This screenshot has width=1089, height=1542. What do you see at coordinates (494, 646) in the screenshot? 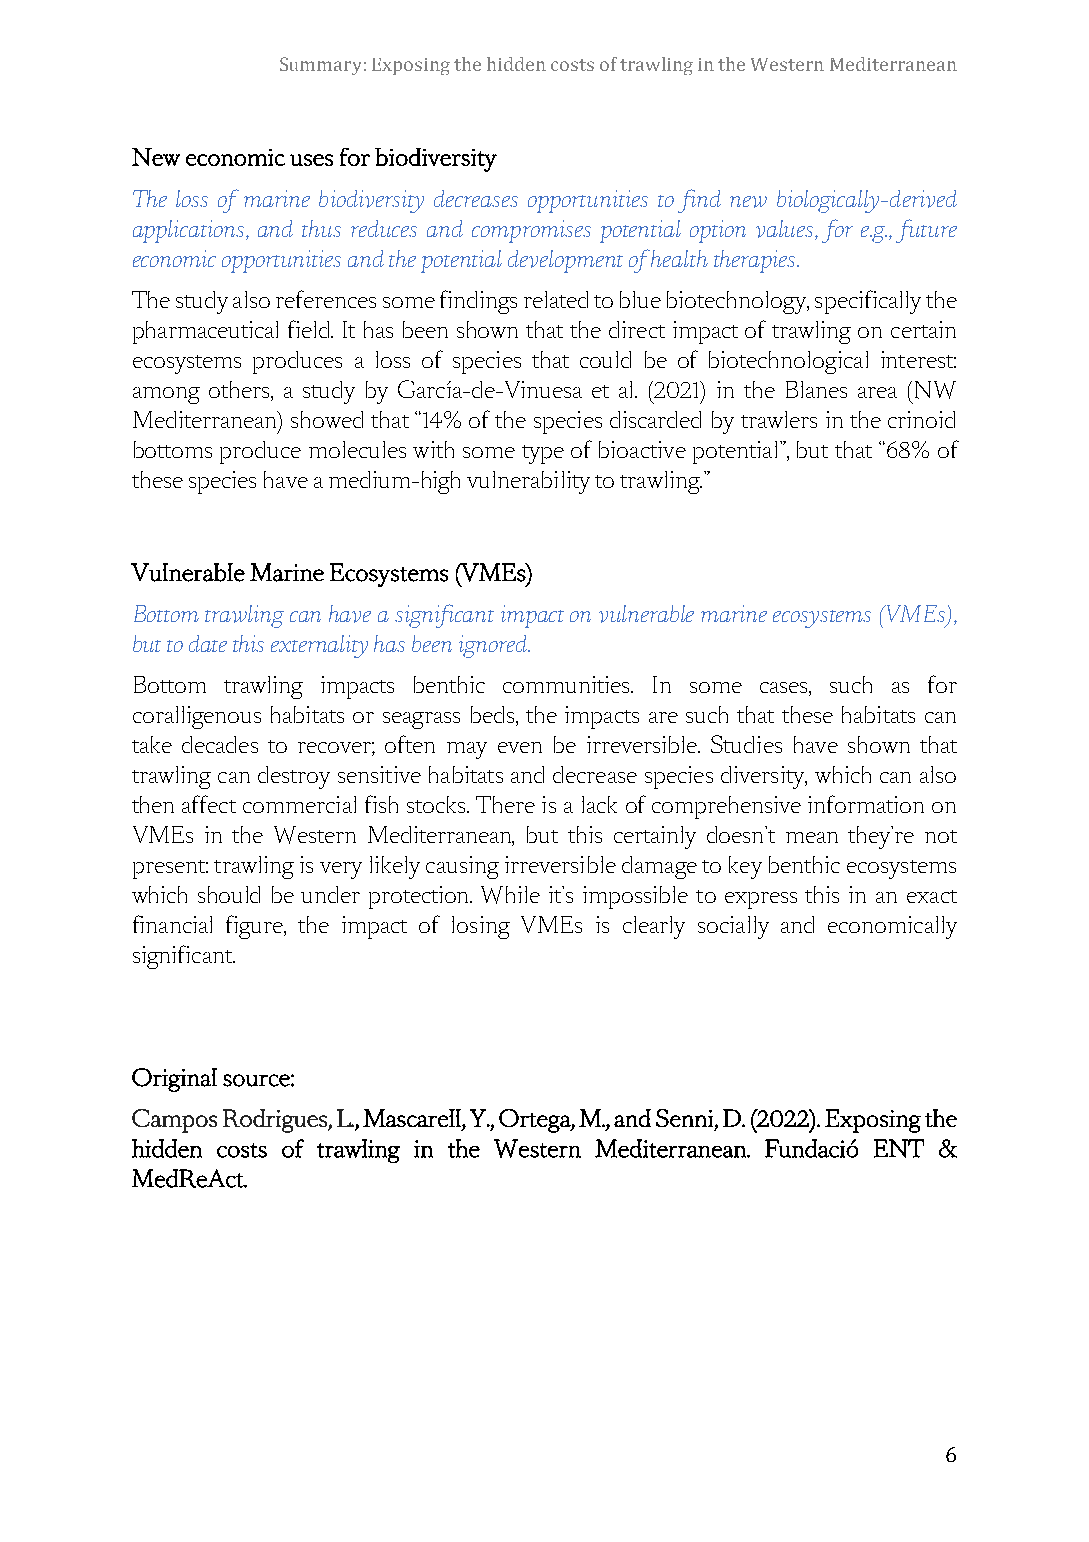
I see `ignored` at bounding box center [494, 646].
